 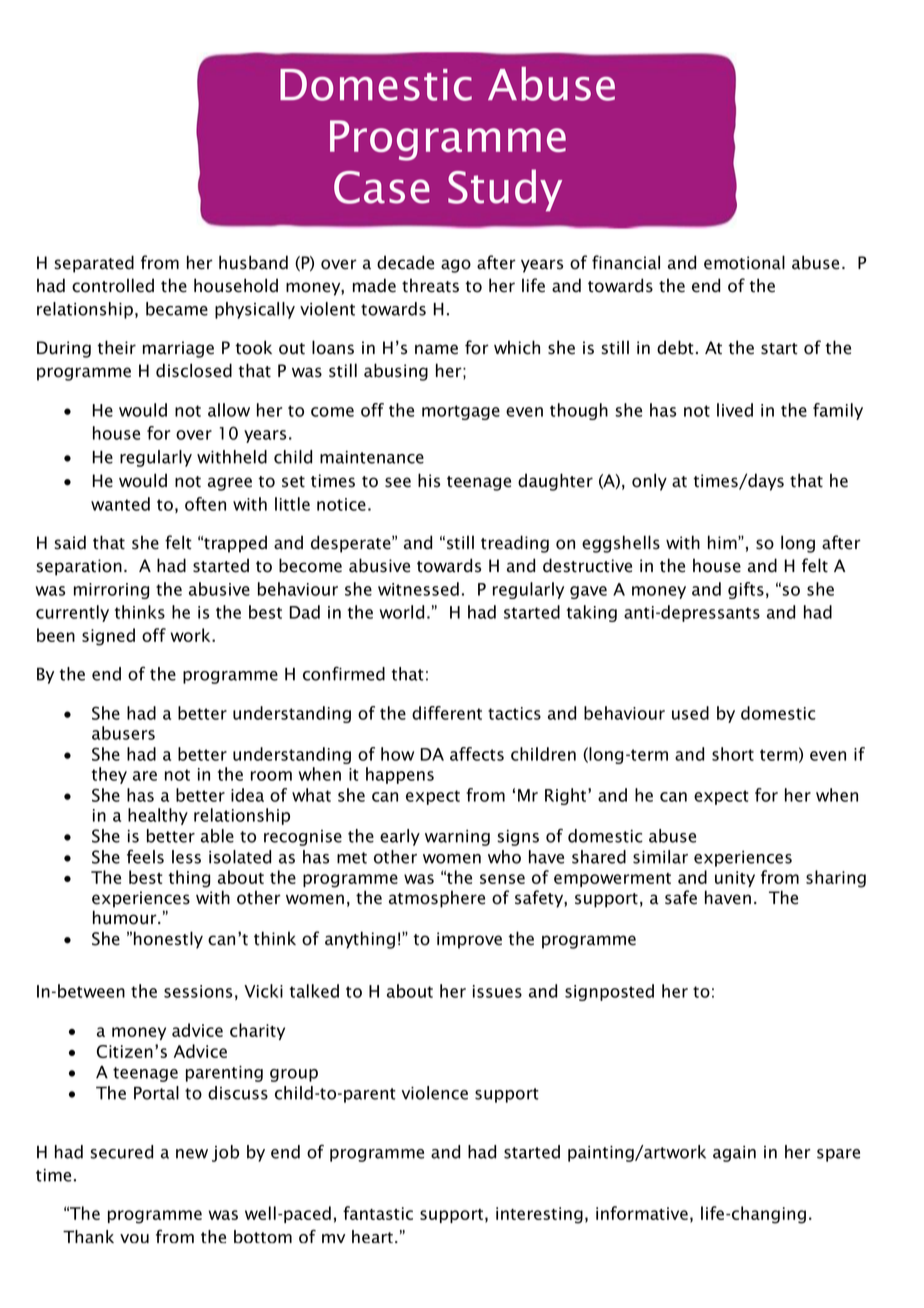 I want to click on ago, so click(x=456, y=266).
